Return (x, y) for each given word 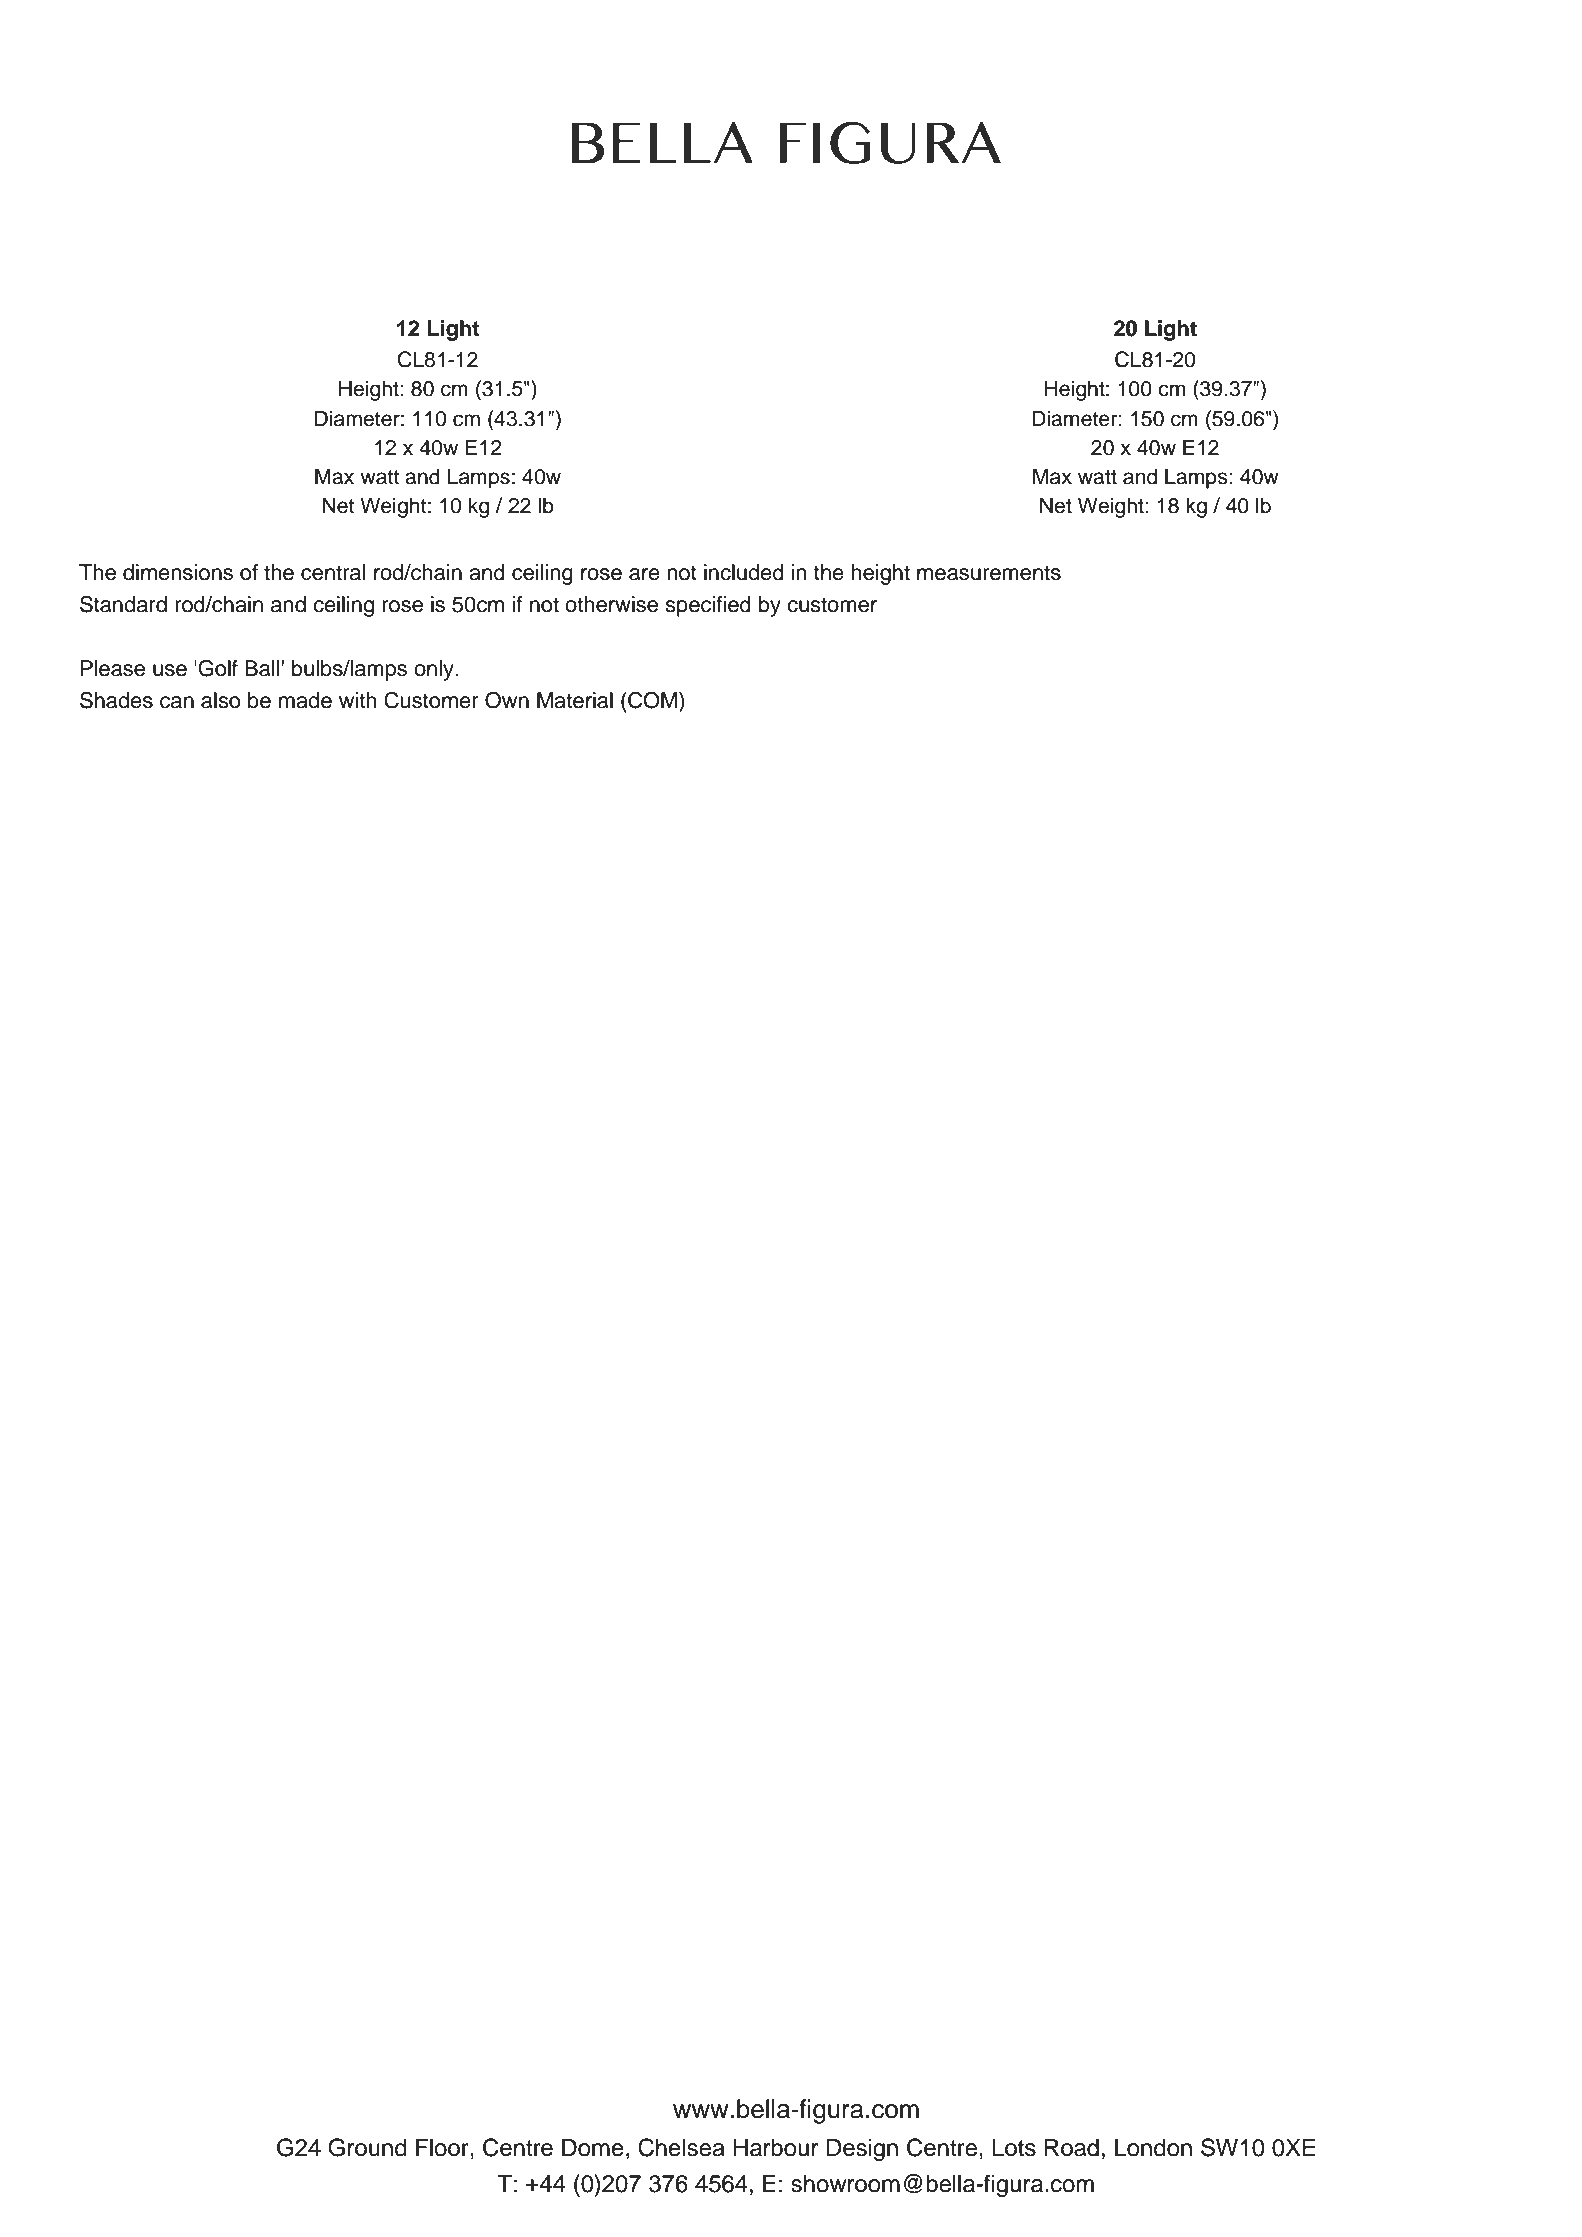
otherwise (611, 604)
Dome (593, 2147)
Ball (262, 668)
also (220, 700)
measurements (989, 573)
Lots (1014, 2148)
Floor (443, 2147)
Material (575, 700)
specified (708, 606)
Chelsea (681, 2147)
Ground (367, 2147)
